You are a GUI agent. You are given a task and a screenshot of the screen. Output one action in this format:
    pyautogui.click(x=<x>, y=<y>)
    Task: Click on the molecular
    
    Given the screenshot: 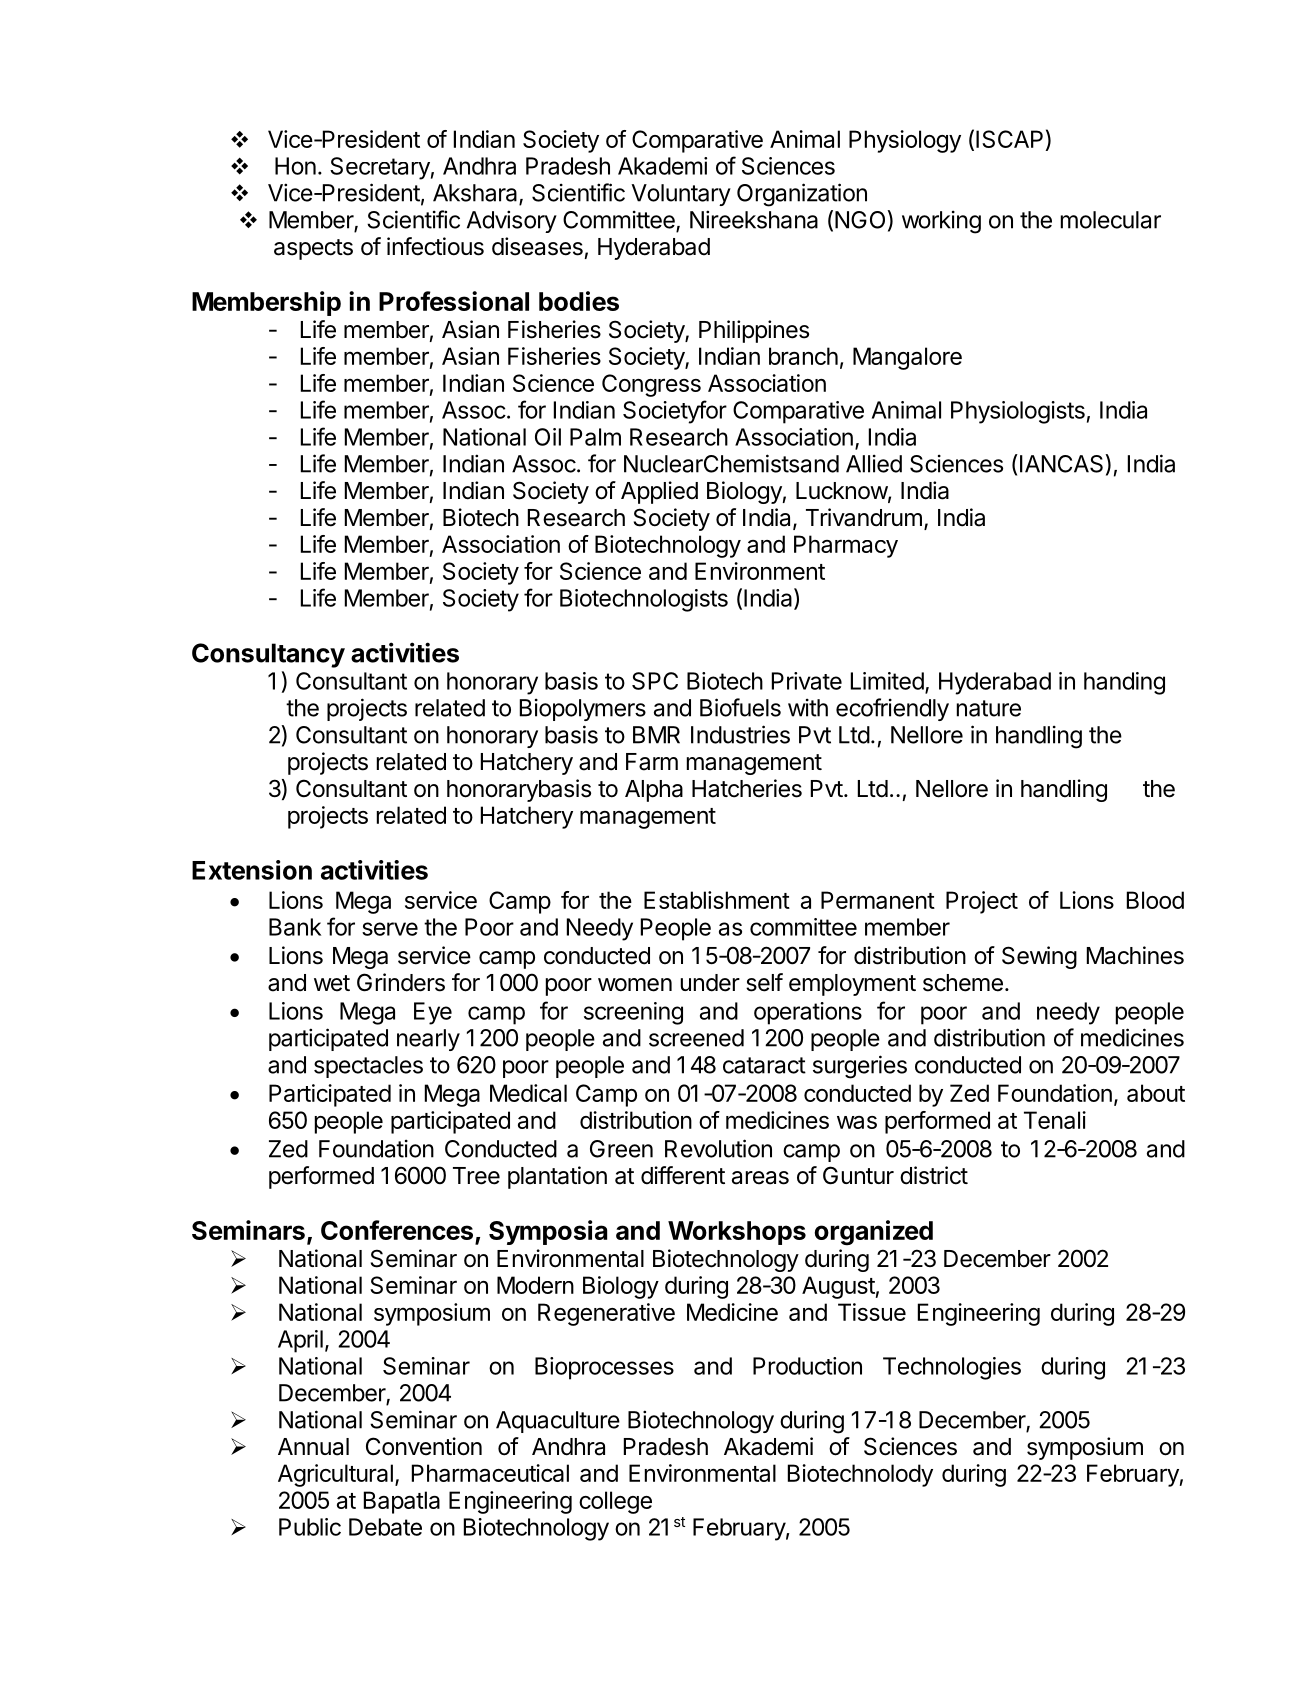 What is the action you would take?
    pyautogui.click(x=1111, y=220)
